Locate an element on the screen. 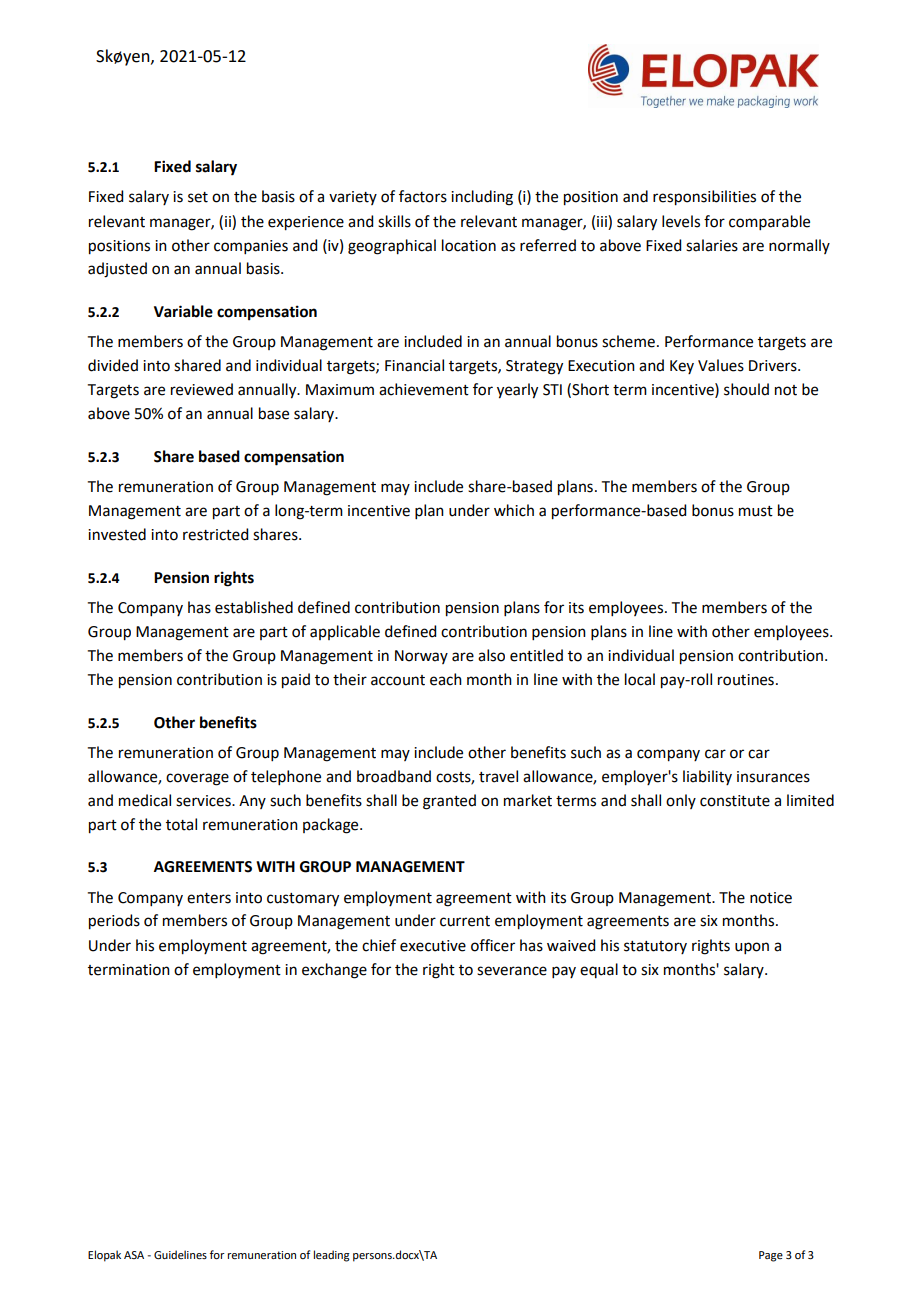  salaries is located at coordinates (712, 245).
